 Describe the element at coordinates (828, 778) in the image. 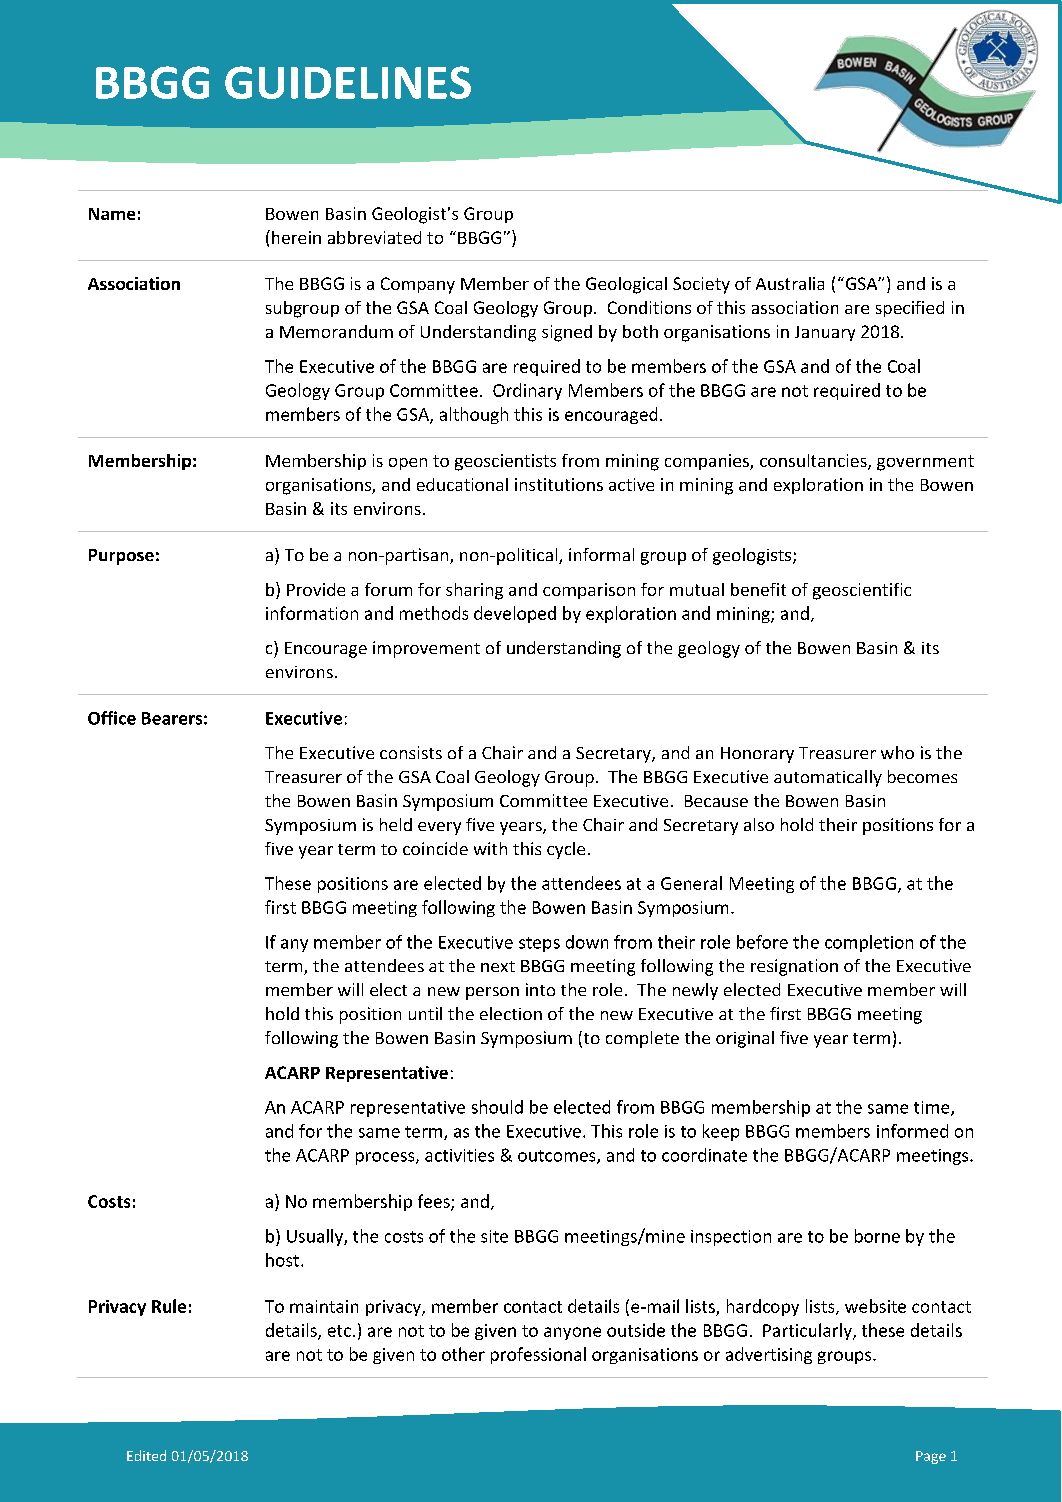

I see `automatically` at that location.
